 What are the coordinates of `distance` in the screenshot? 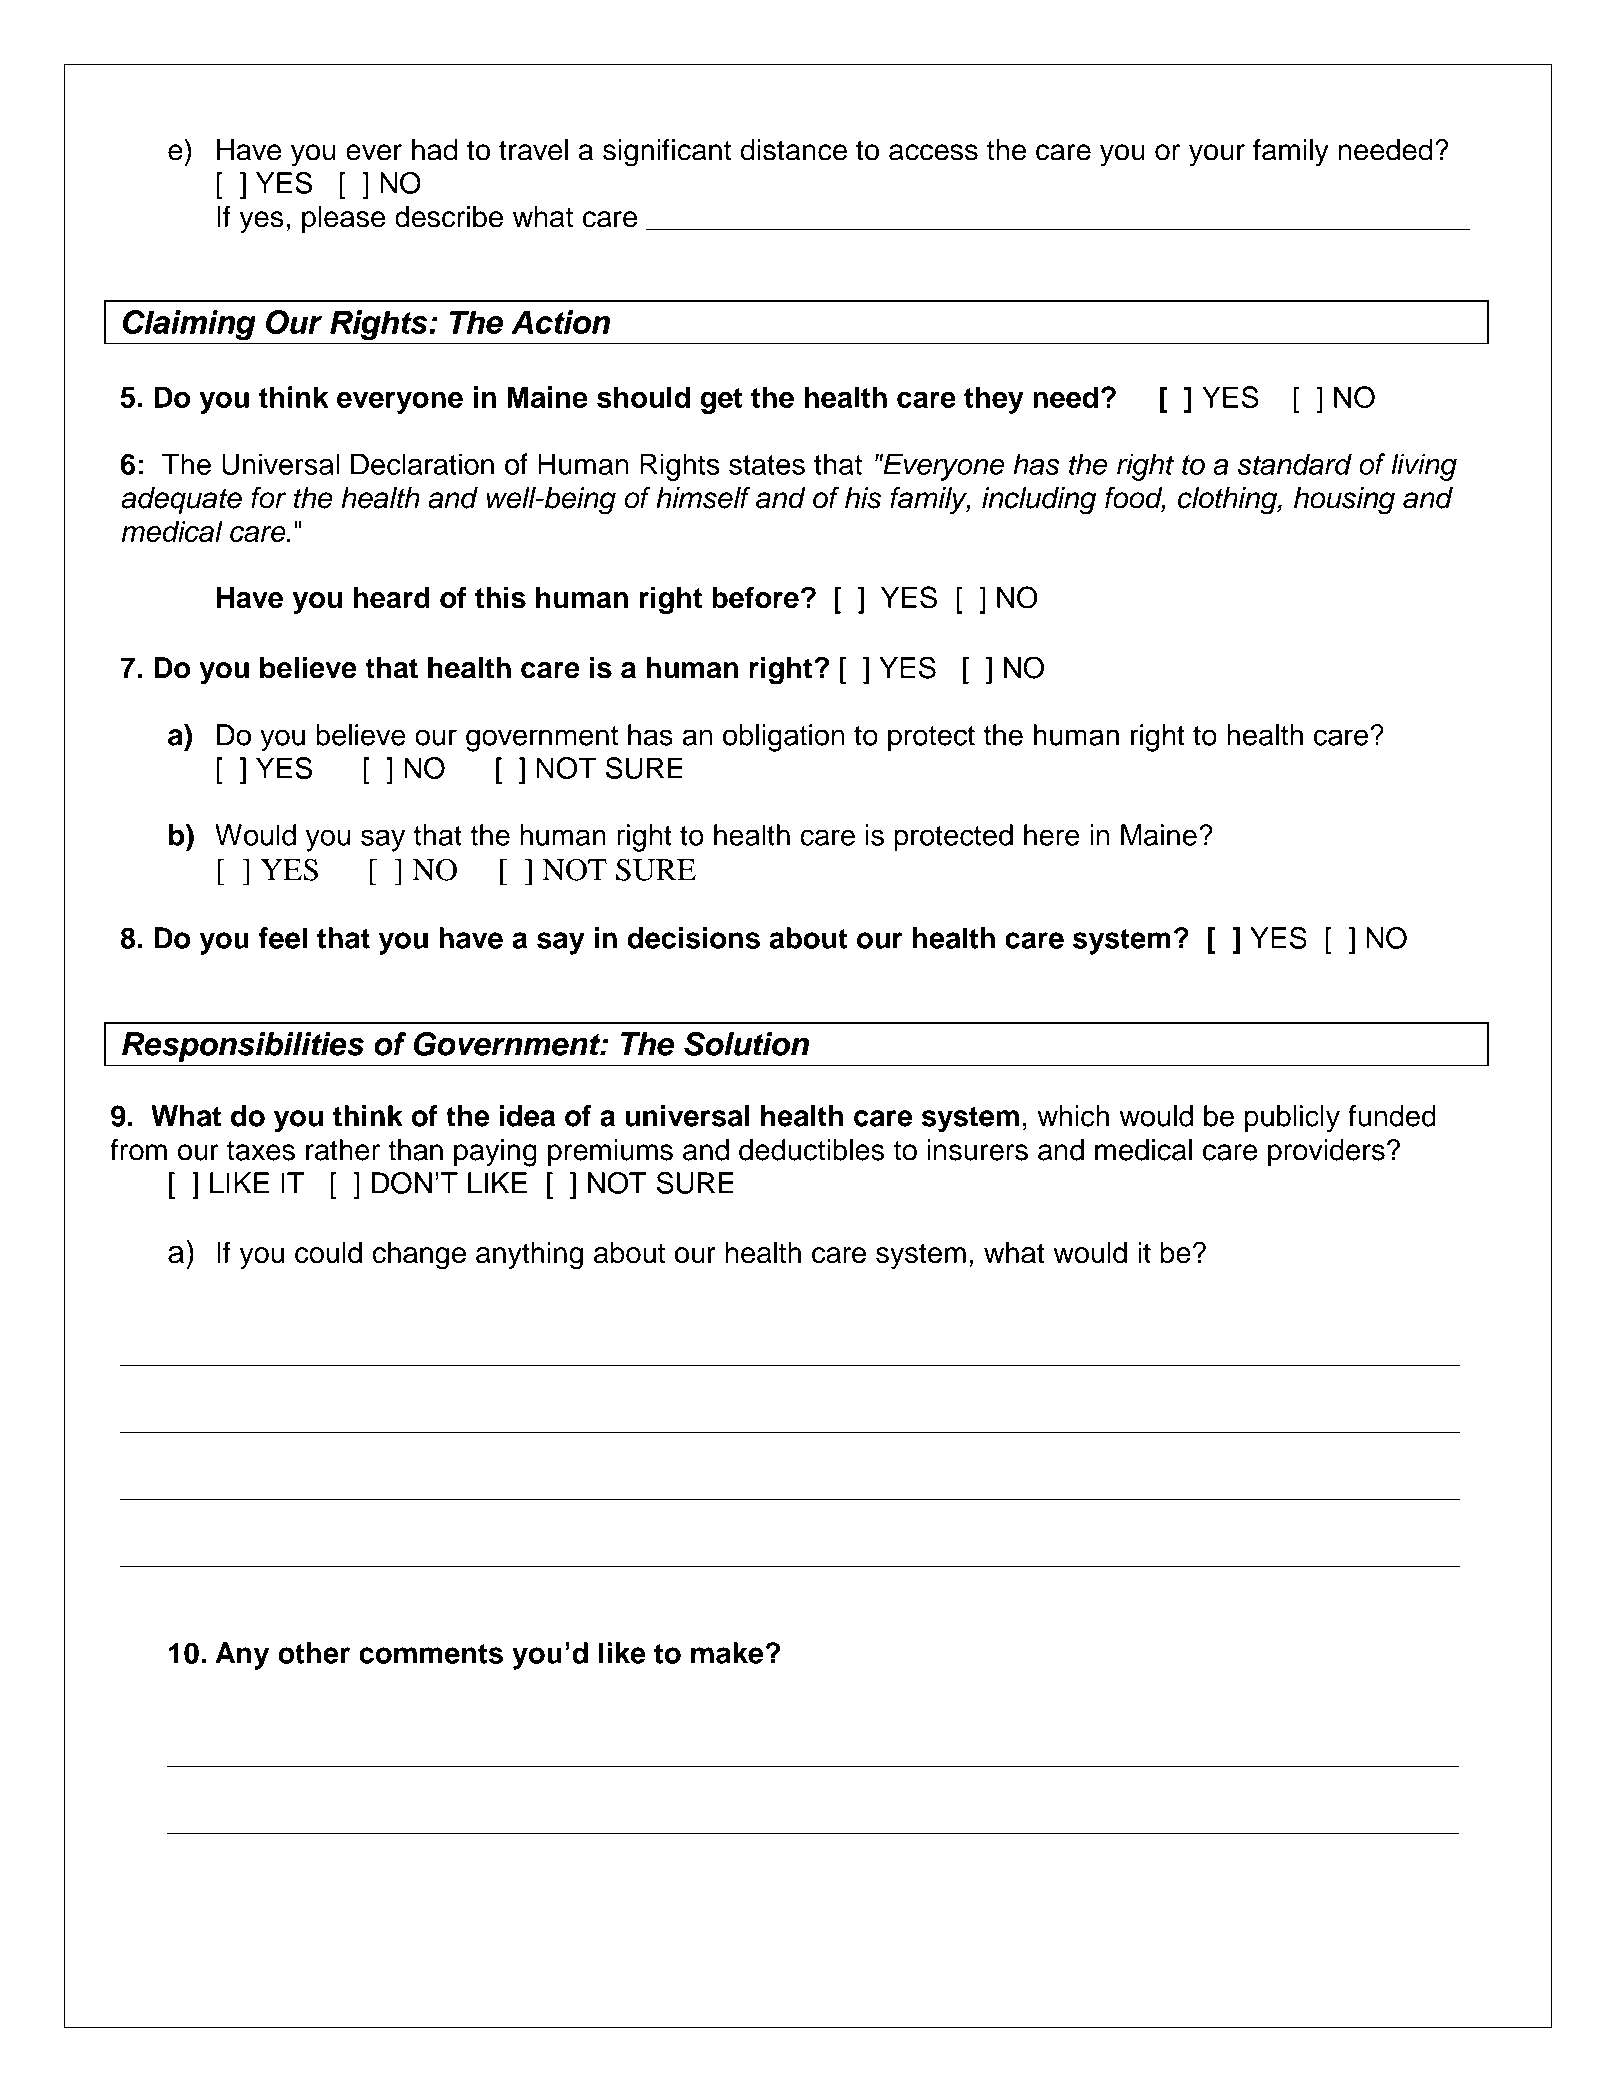 It's located at (793, 150).
